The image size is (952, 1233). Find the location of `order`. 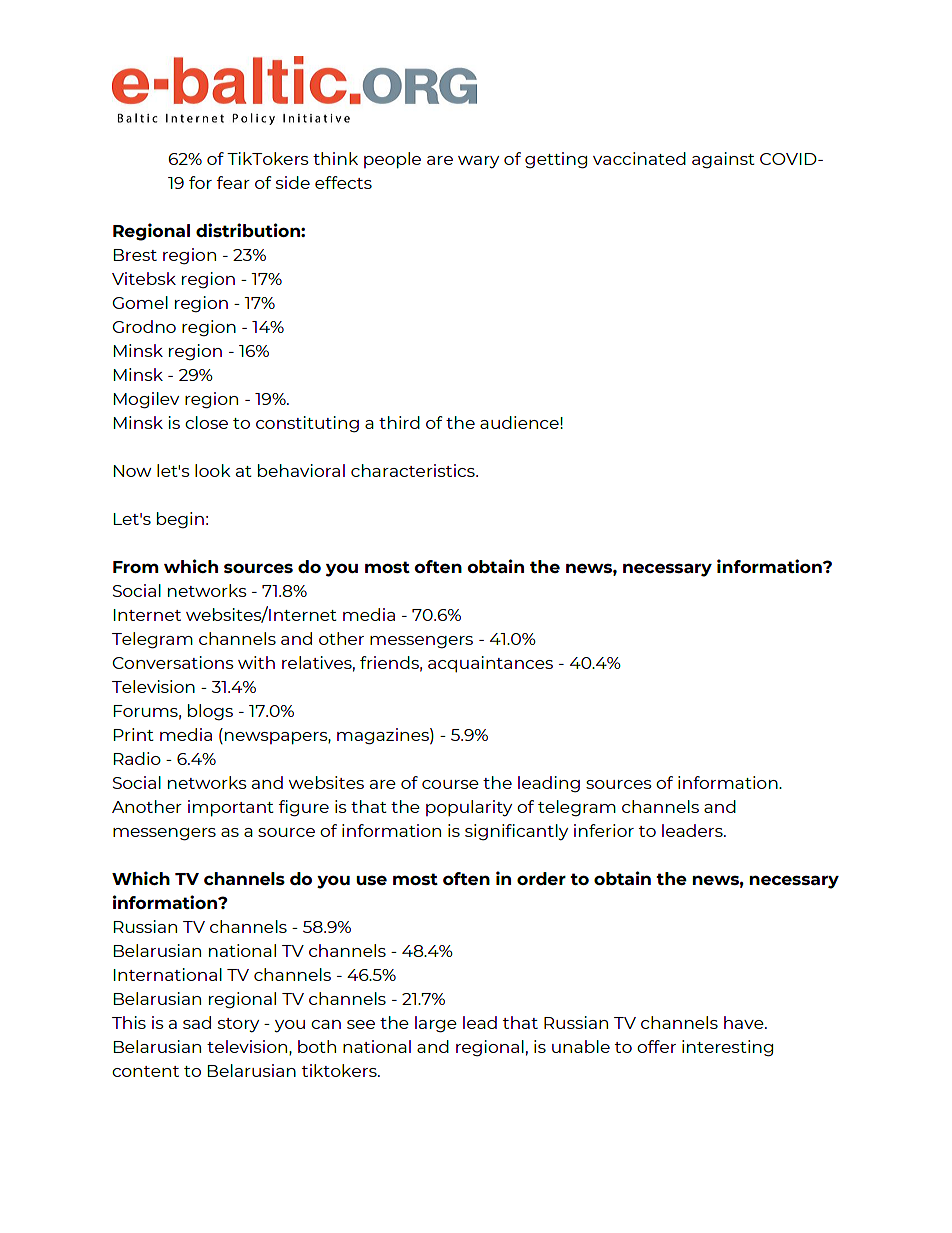

order is located at coordinates (541, 878).
